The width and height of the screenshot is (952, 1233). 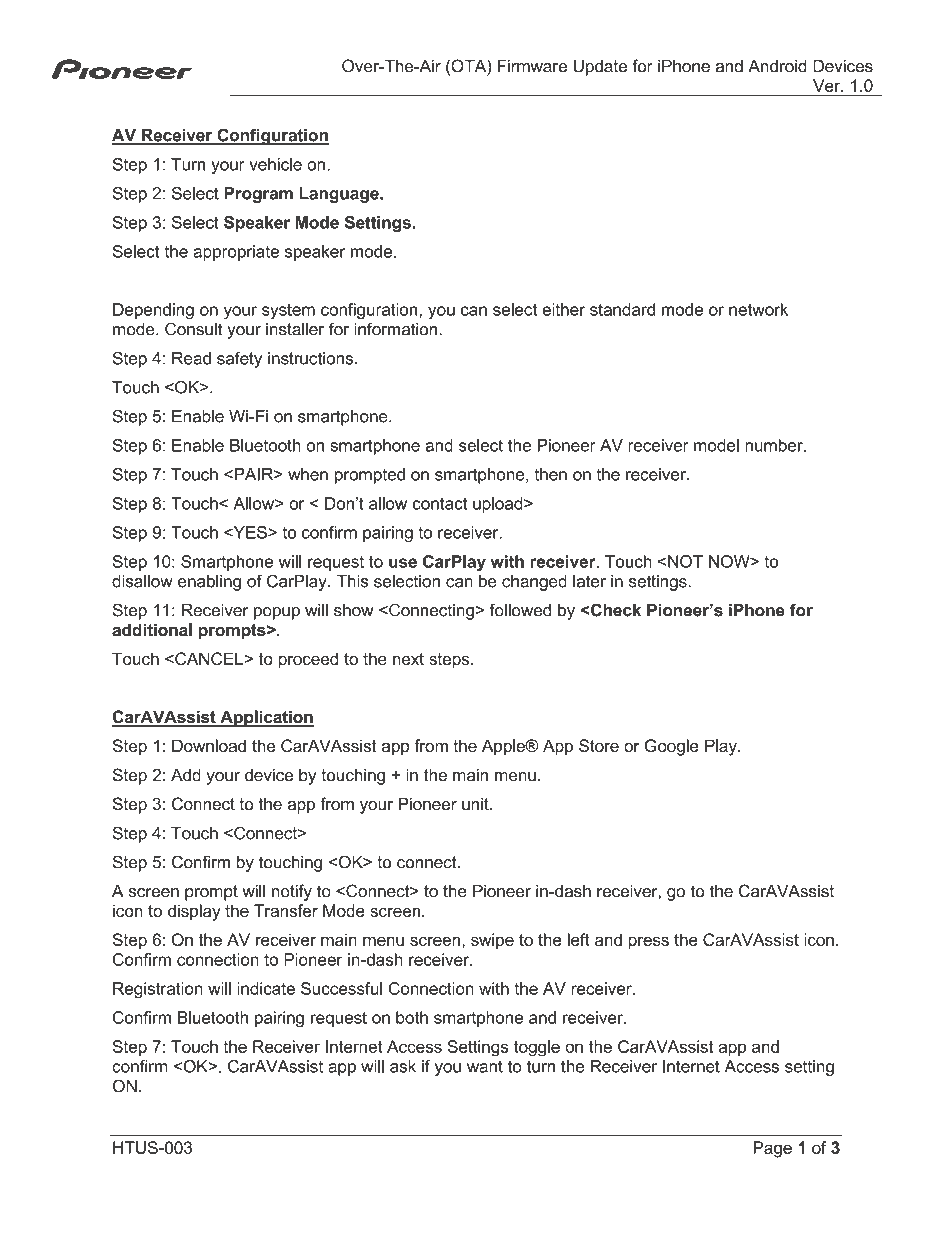 I want to click on later, so click(x=589, y=581).
